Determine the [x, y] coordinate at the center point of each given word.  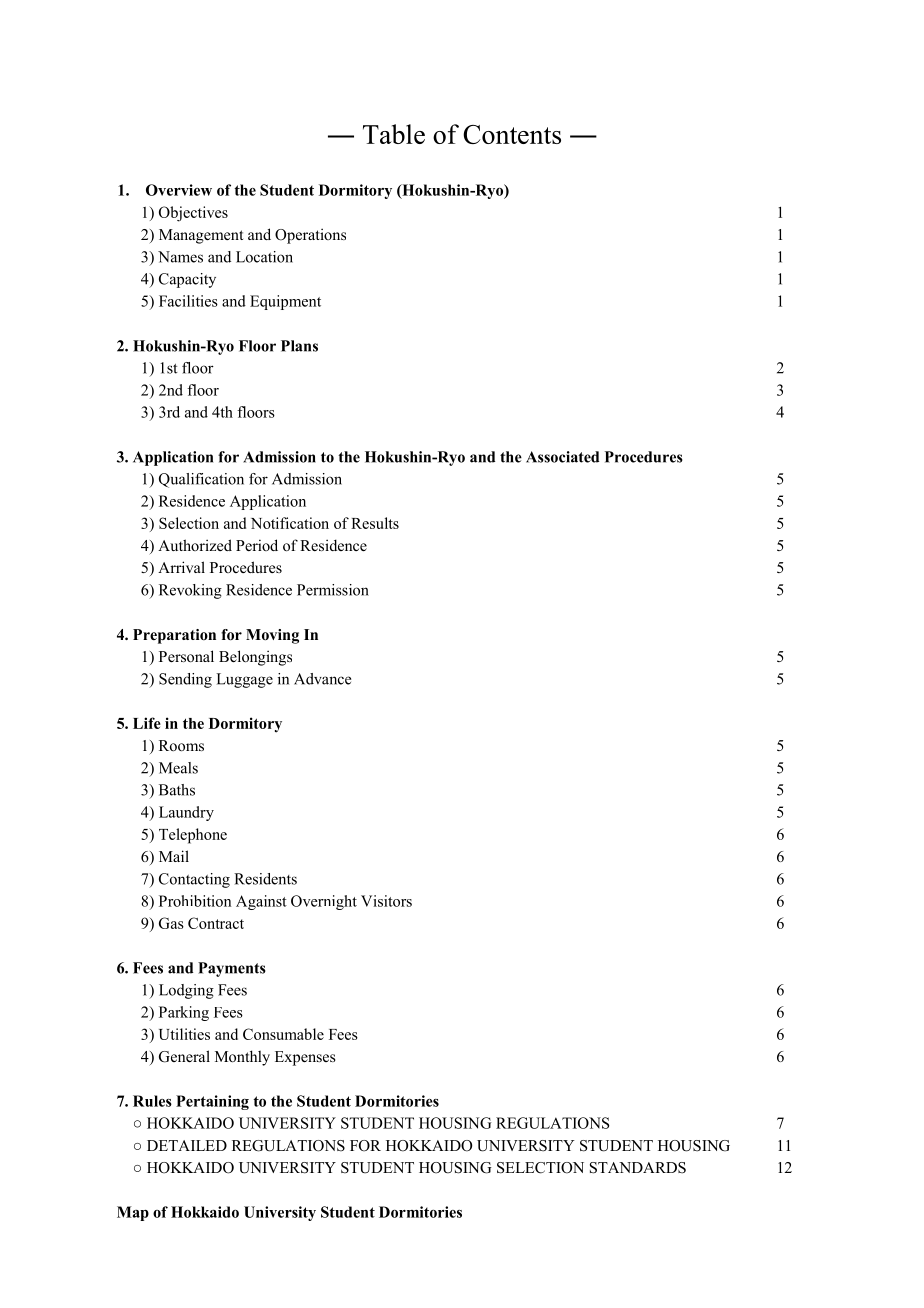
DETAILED [187, 1145]
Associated [562, 457]
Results [375, 523]
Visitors [386, 901]
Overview [179, 190]
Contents [512, 134]
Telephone [193, 836]
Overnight [324, 902]
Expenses [305, 1058]
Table [394, 134]
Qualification [201, 480]
